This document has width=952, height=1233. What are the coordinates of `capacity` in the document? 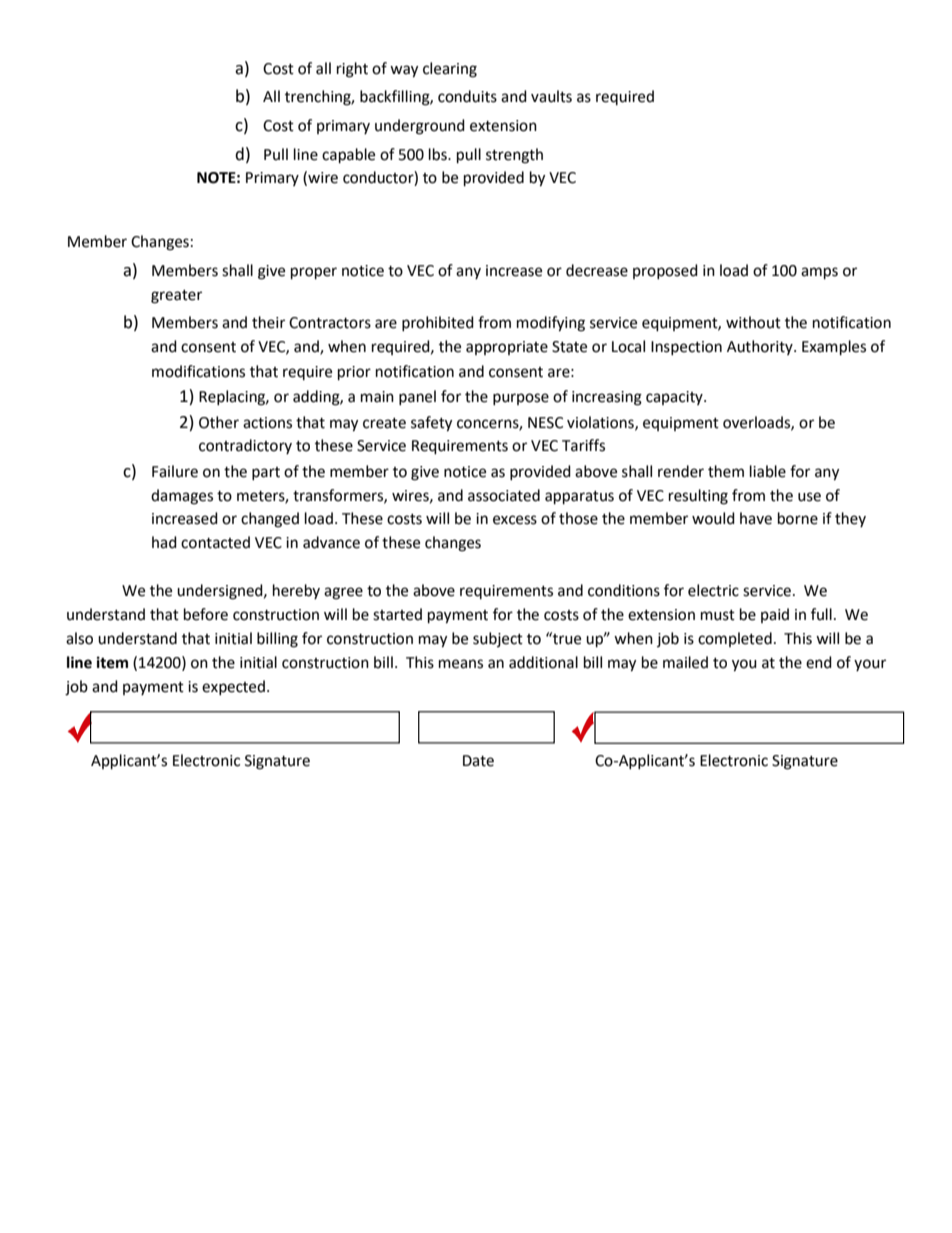 It's located at (675, 398).
